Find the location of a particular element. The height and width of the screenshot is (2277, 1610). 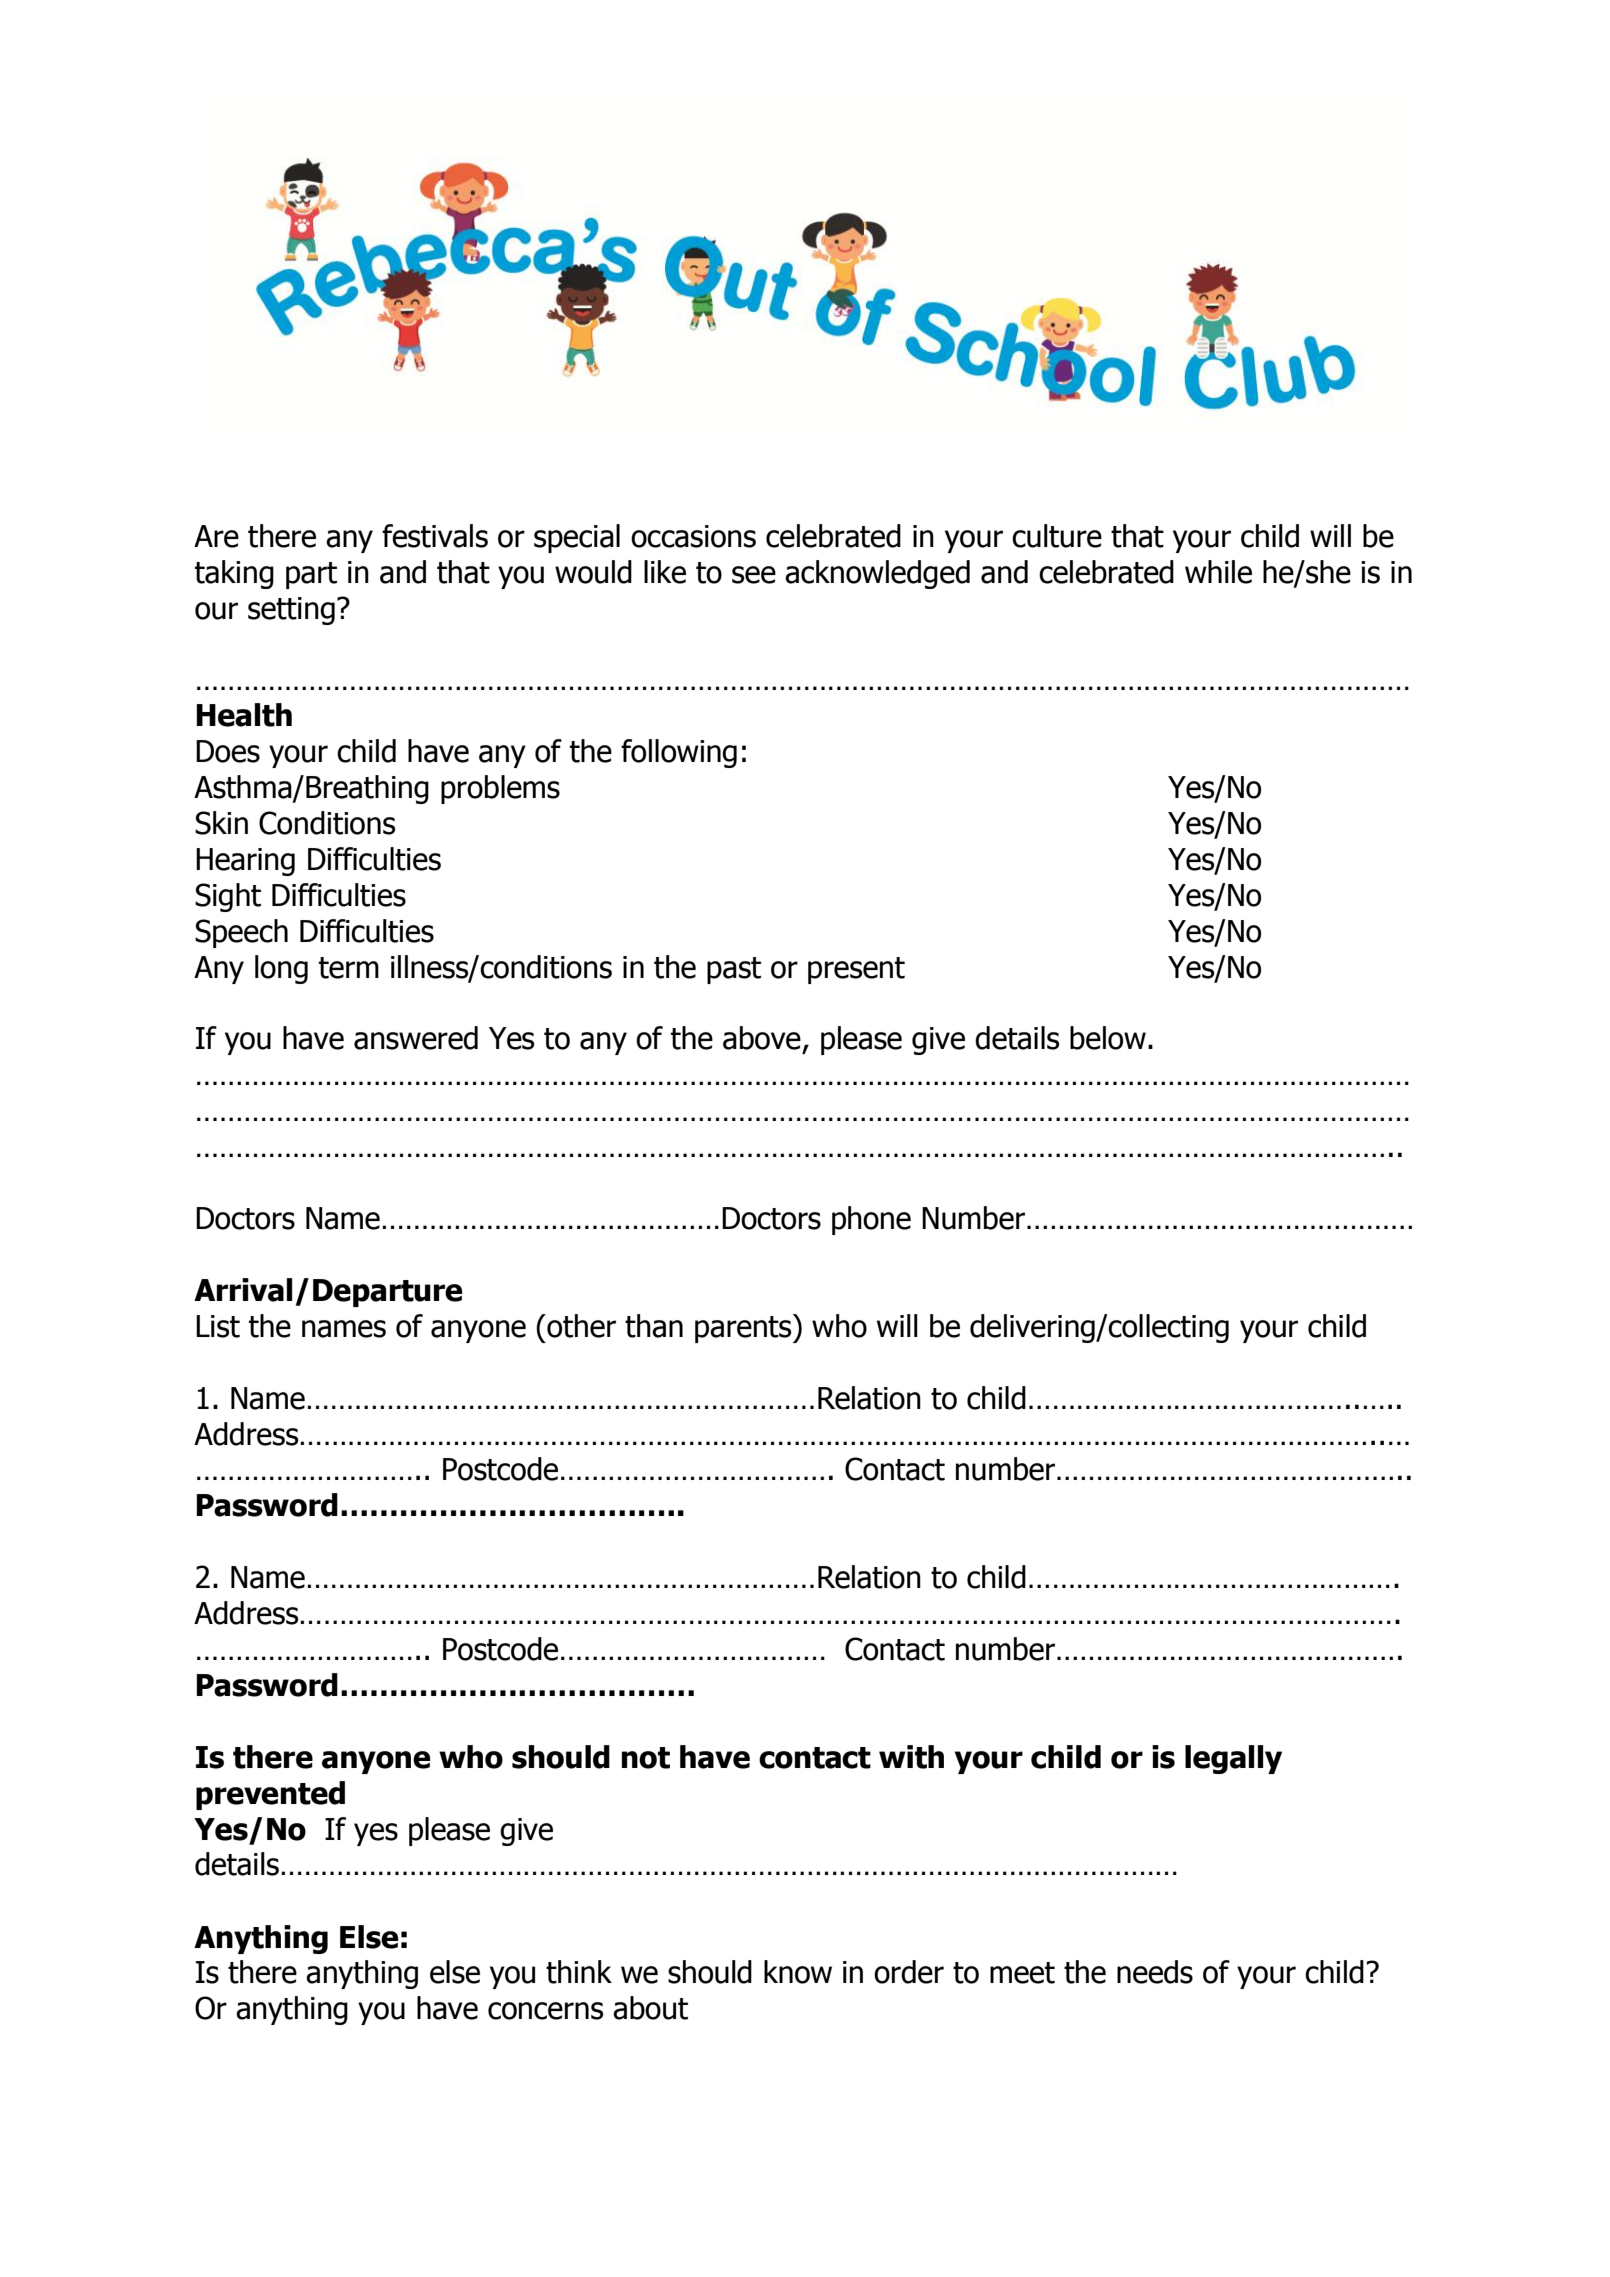

List is located at coordinates (218, 1326).
